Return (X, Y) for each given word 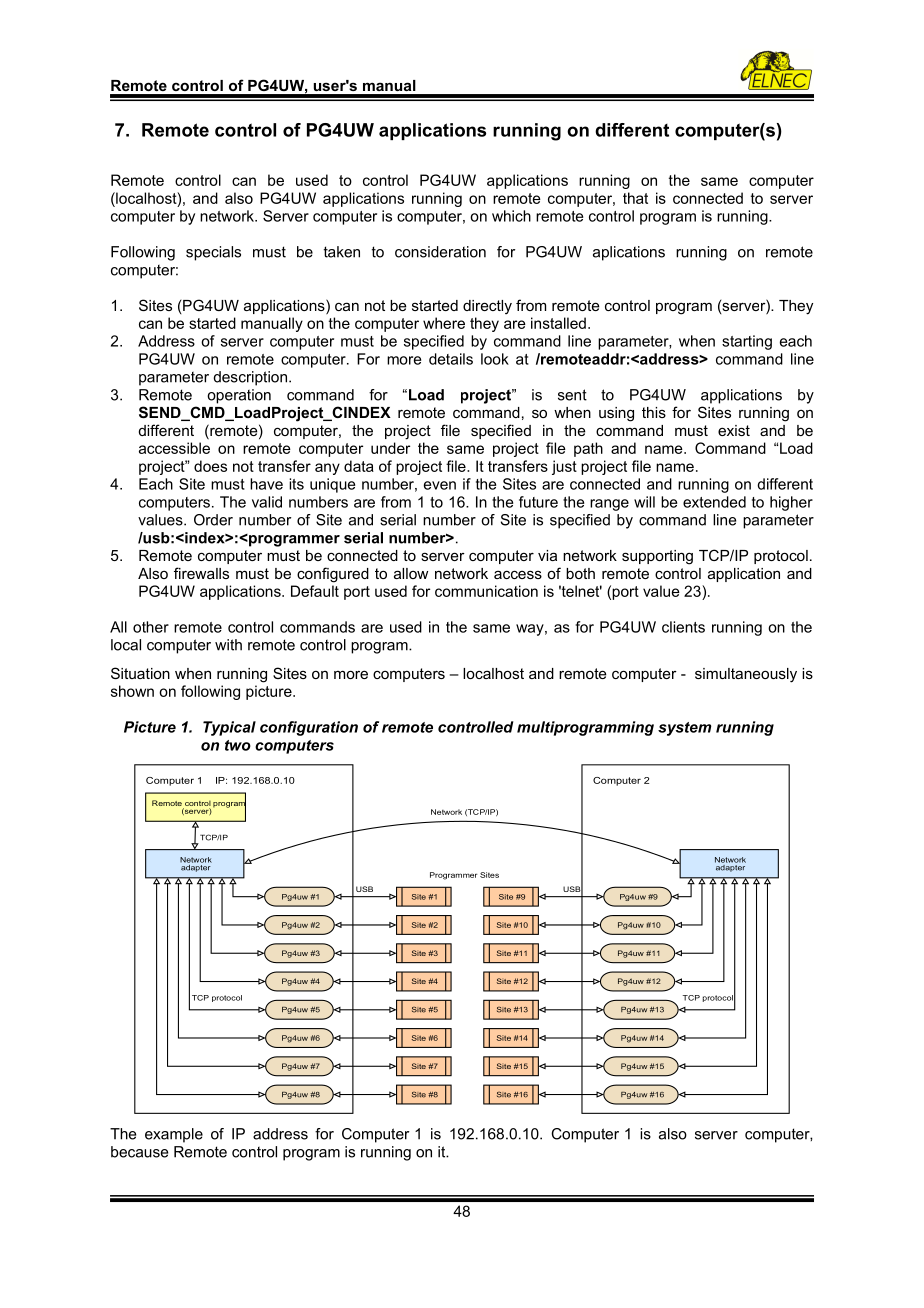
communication (486, 591)
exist (734, 430)
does (210, 466)
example (174, 1135)
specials (213, 253)
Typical (229, 728)
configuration (309, 728)
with (228, 645)
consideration (440, 252)
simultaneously (746, 675)
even (440, 485)
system (685, 729)
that (635, 198)
